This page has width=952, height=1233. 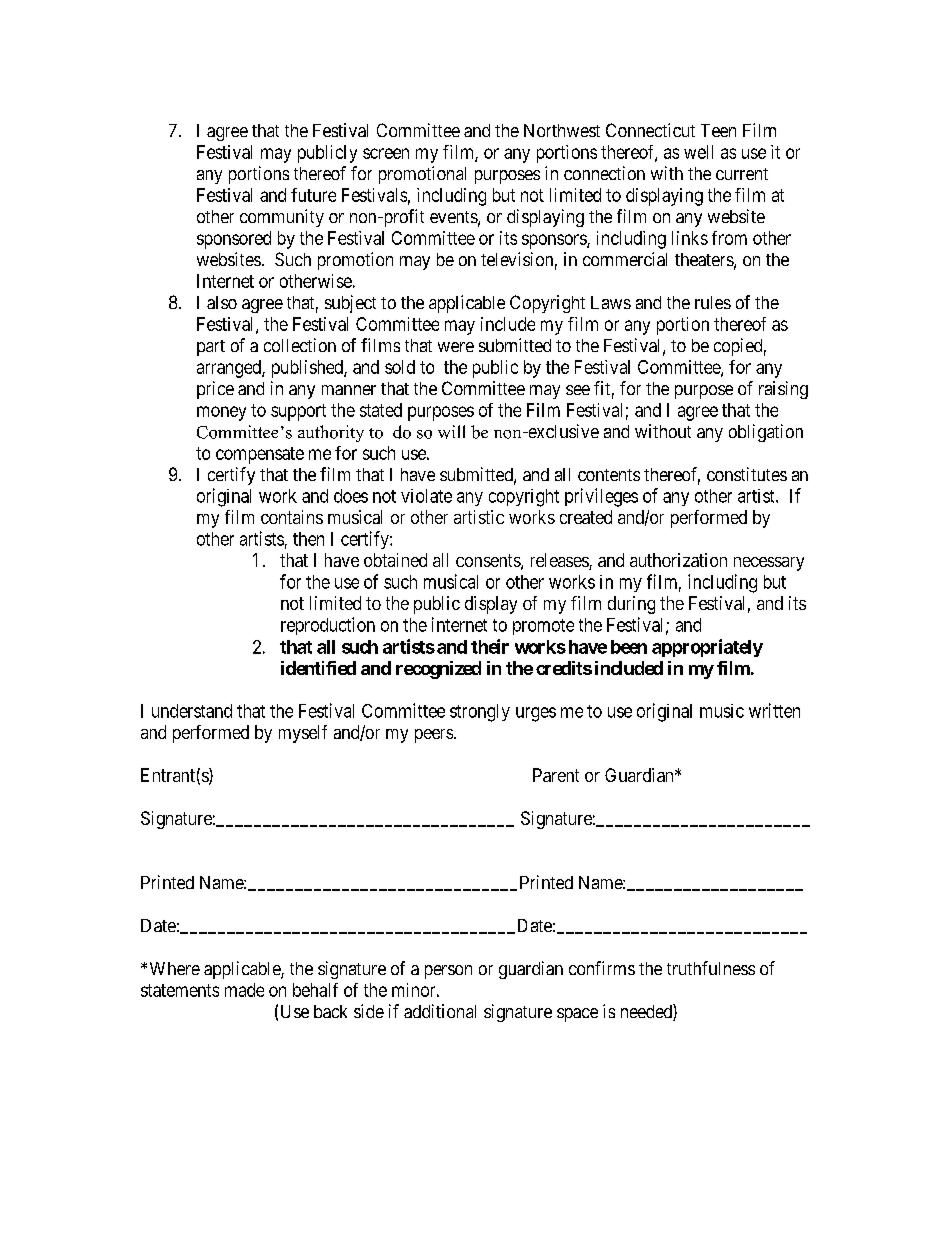 I want to click on made, so click(x=244, y=990).
